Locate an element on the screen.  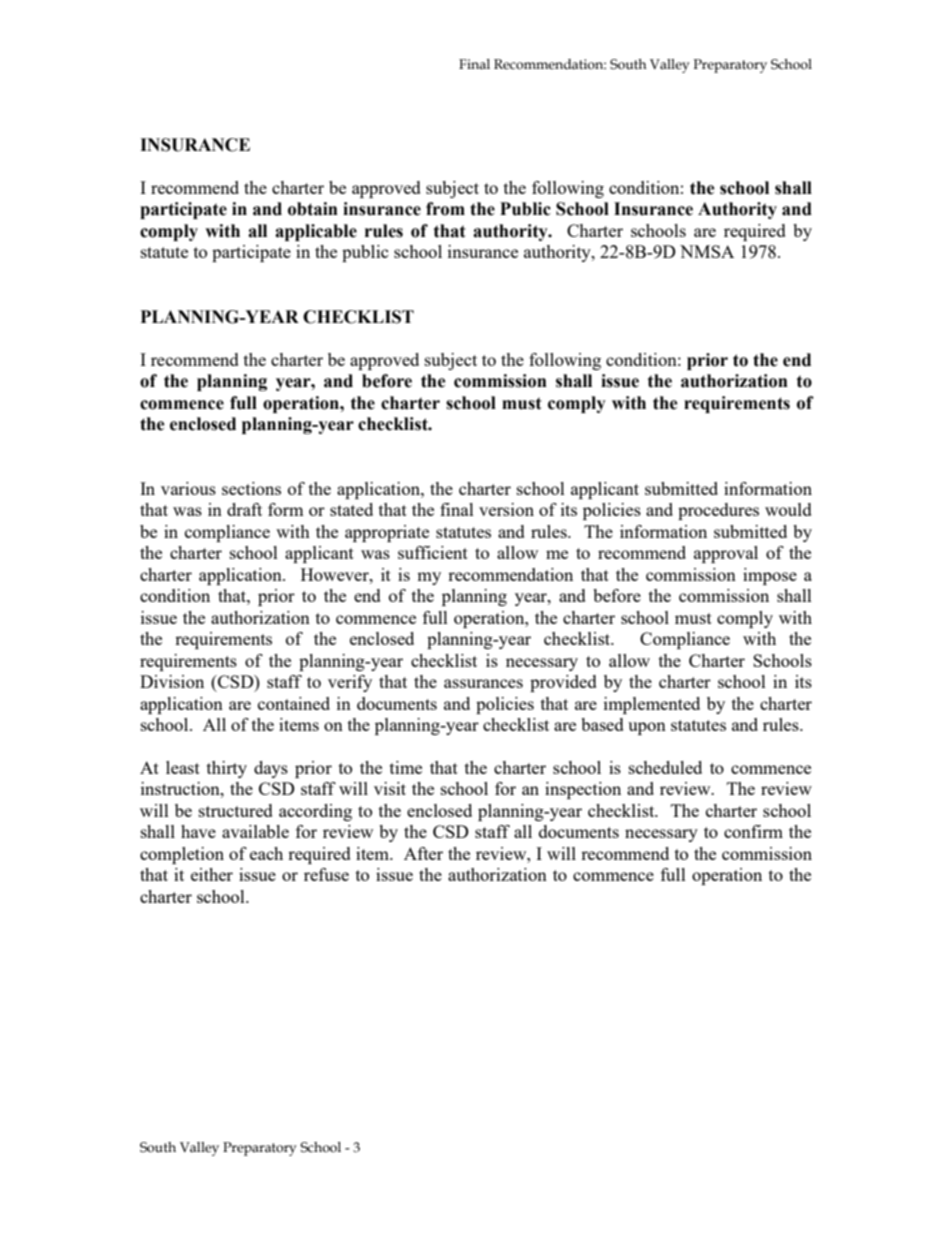
After is located at coordinates (423, 853).
